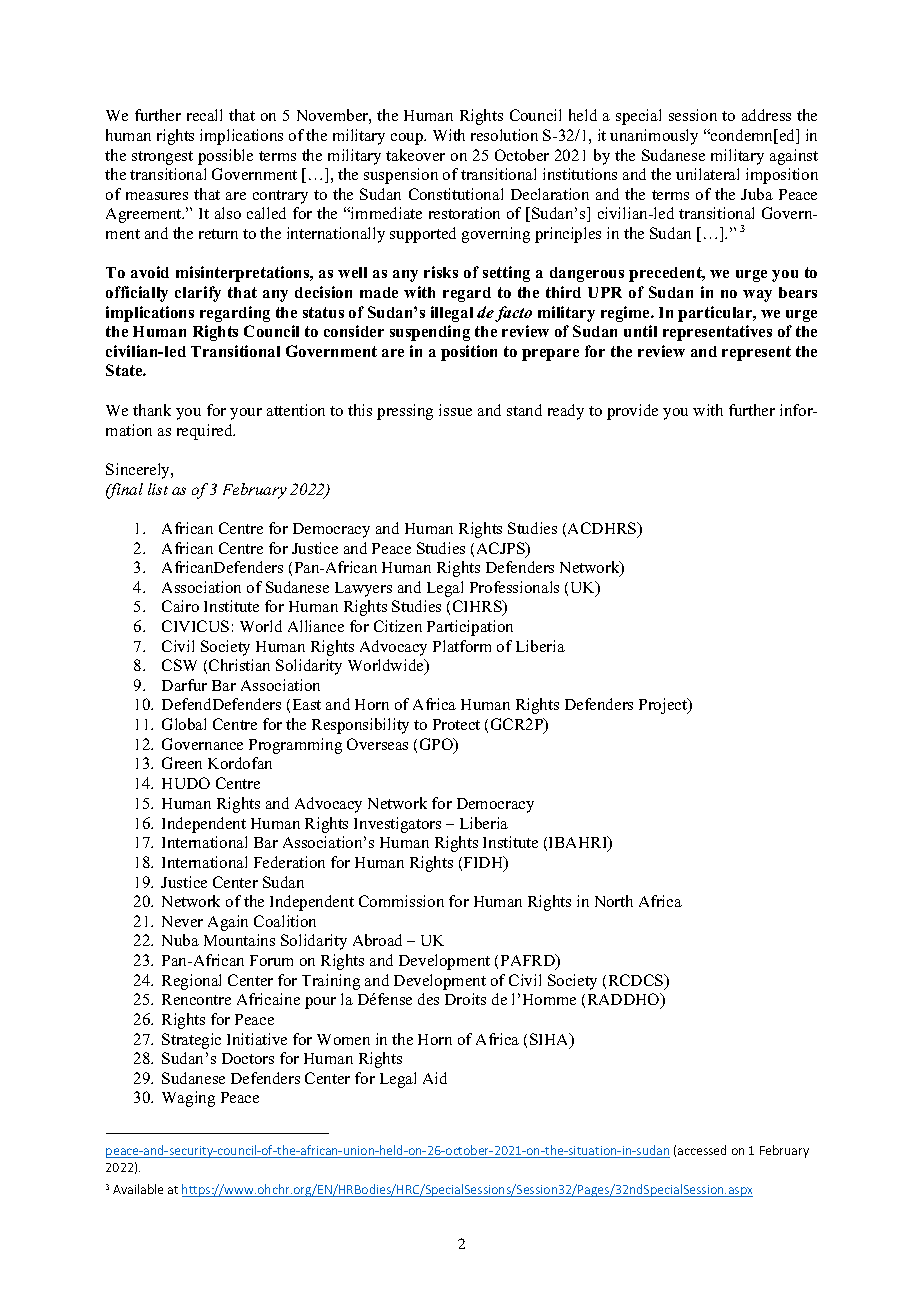  Describe the element at coordinates (397, 825) in the document. I see `Investigators` at that location.
